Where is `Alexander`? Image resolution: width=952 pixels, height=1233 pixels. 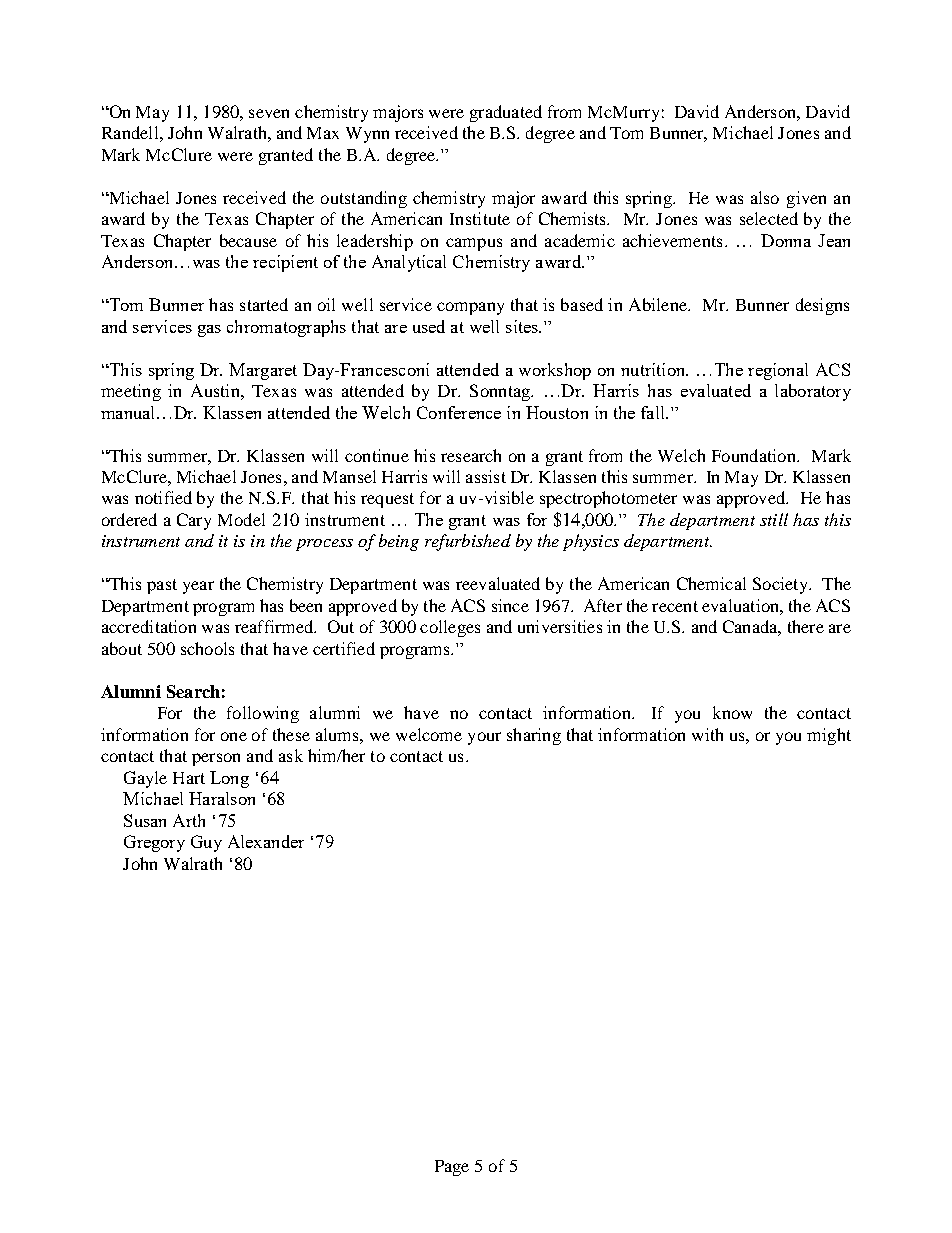 Alexander is located at coordinates (266, 841).
